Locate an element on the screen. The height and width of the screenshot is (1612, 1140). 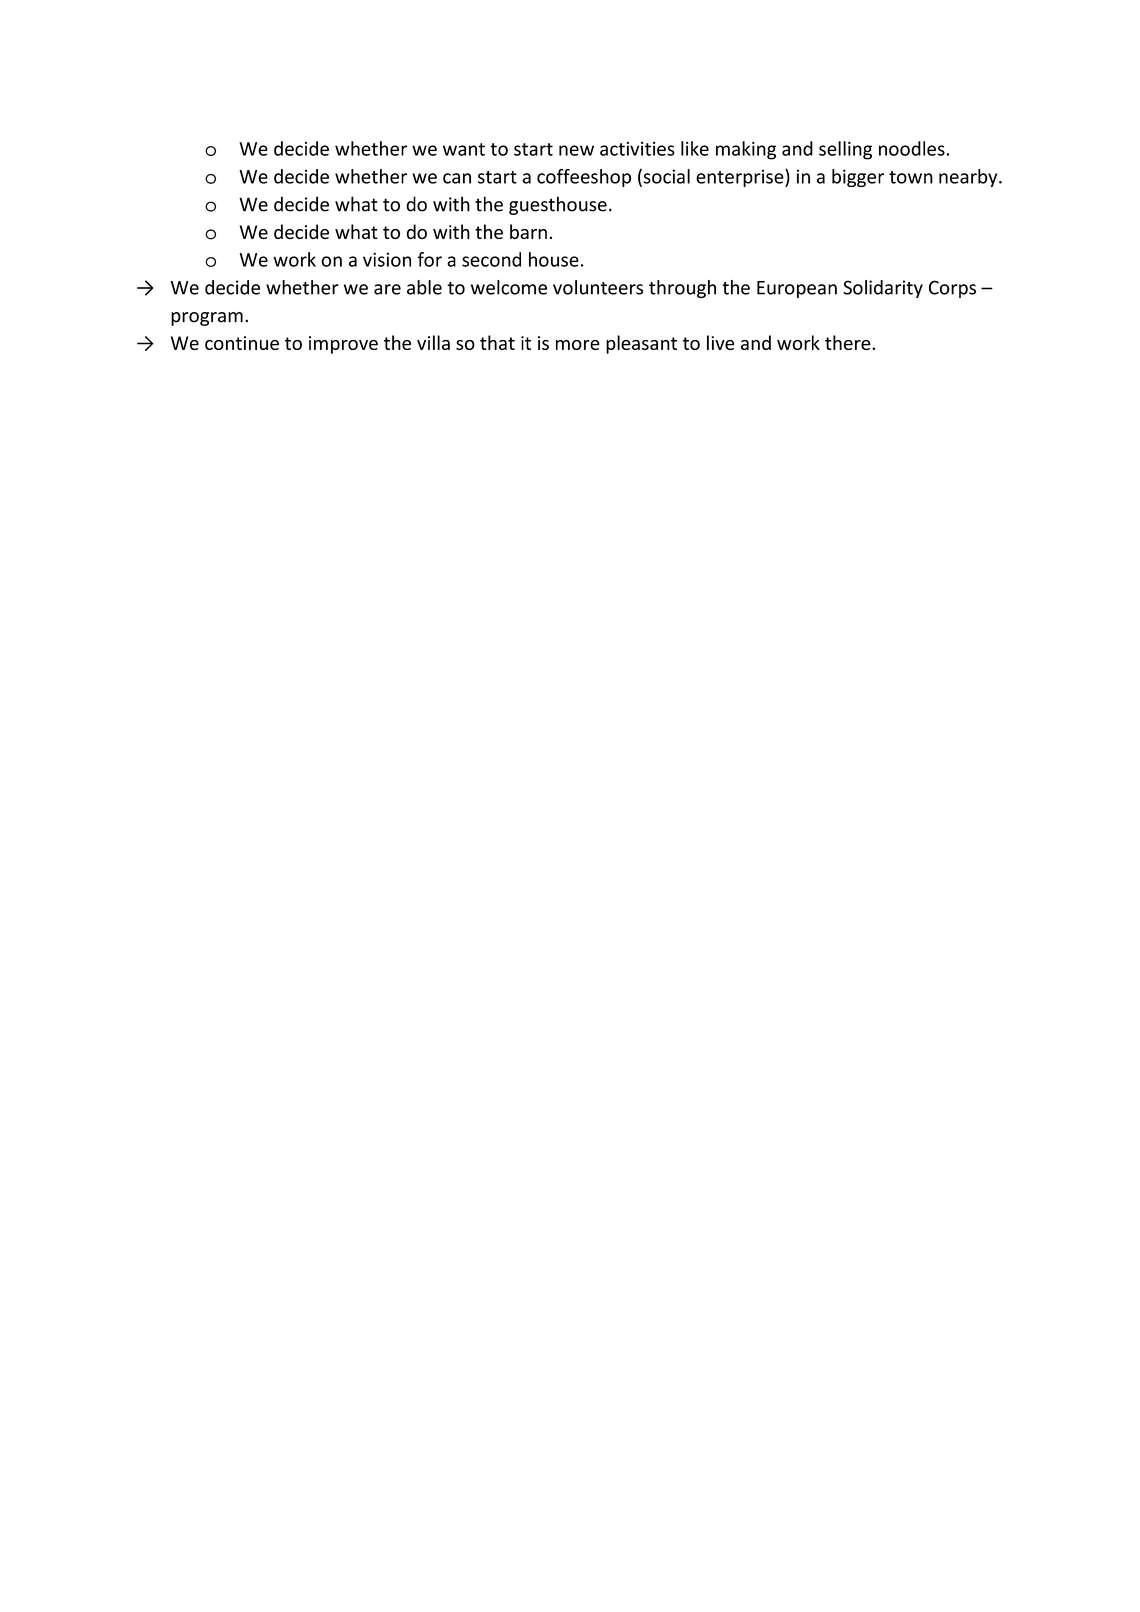
want is located at coordinates (464, 149).
